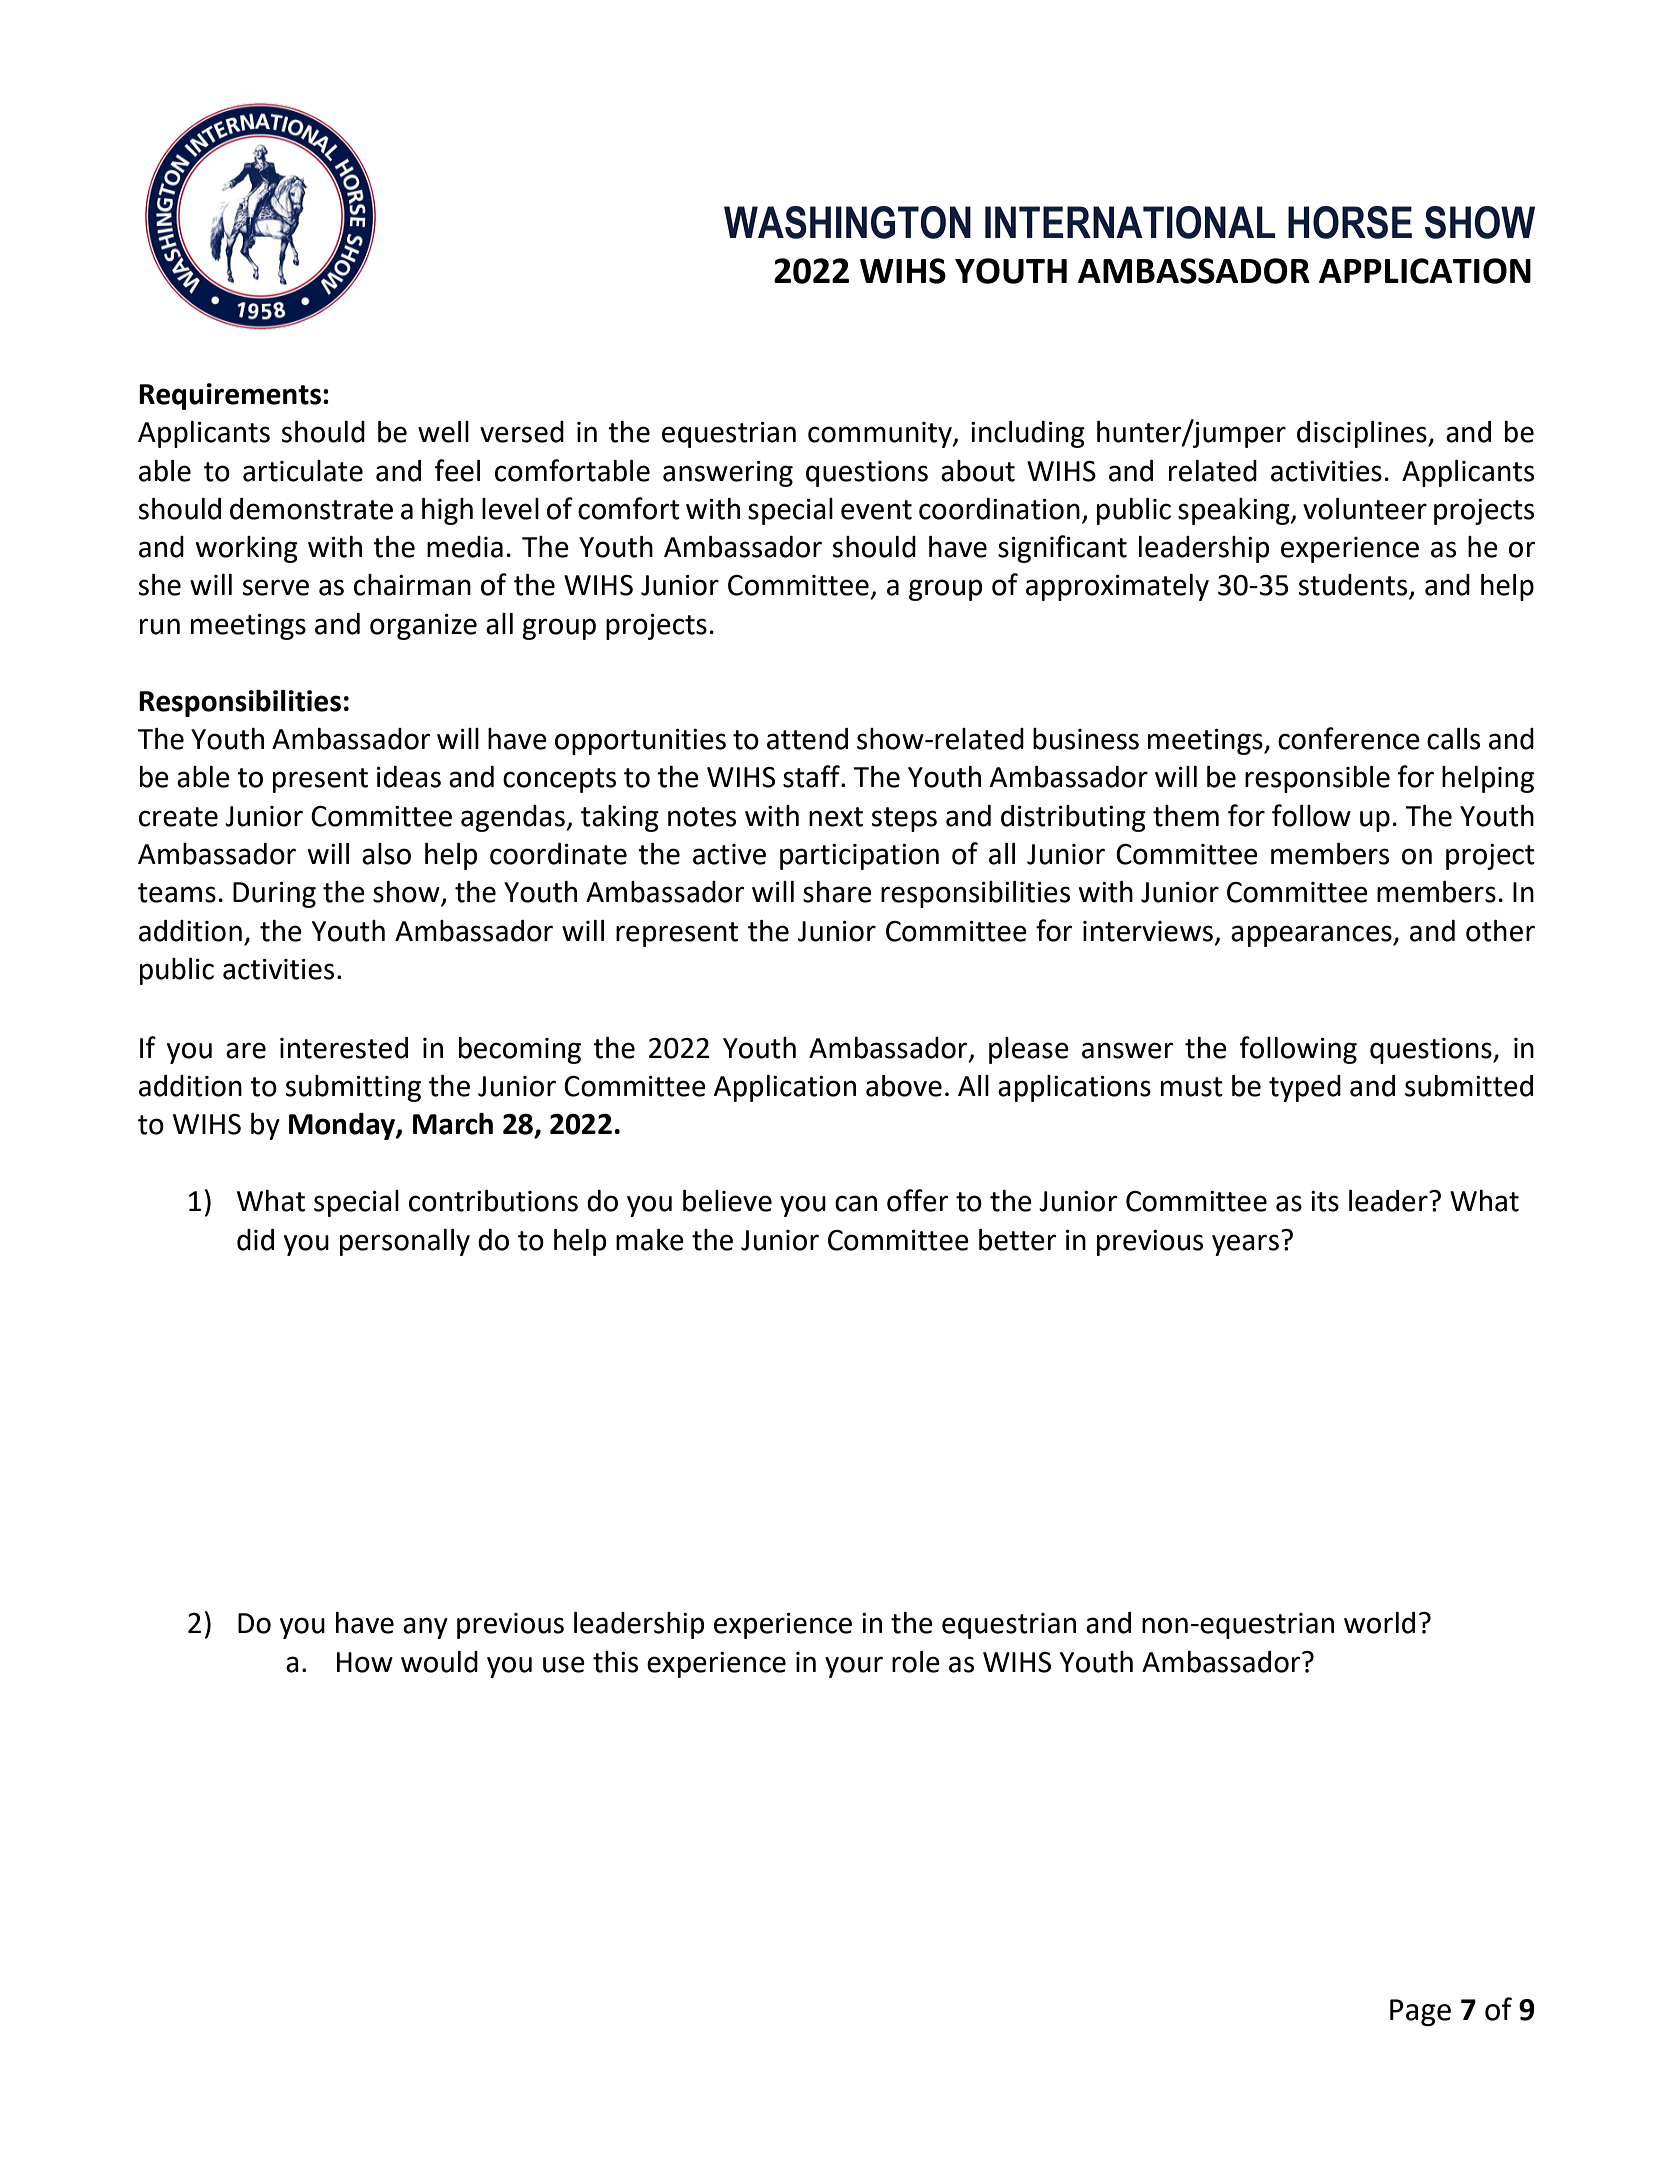 The height and width of the screenshot is (2165, 1673). I want to click on Requirements, so click(230, 396).
